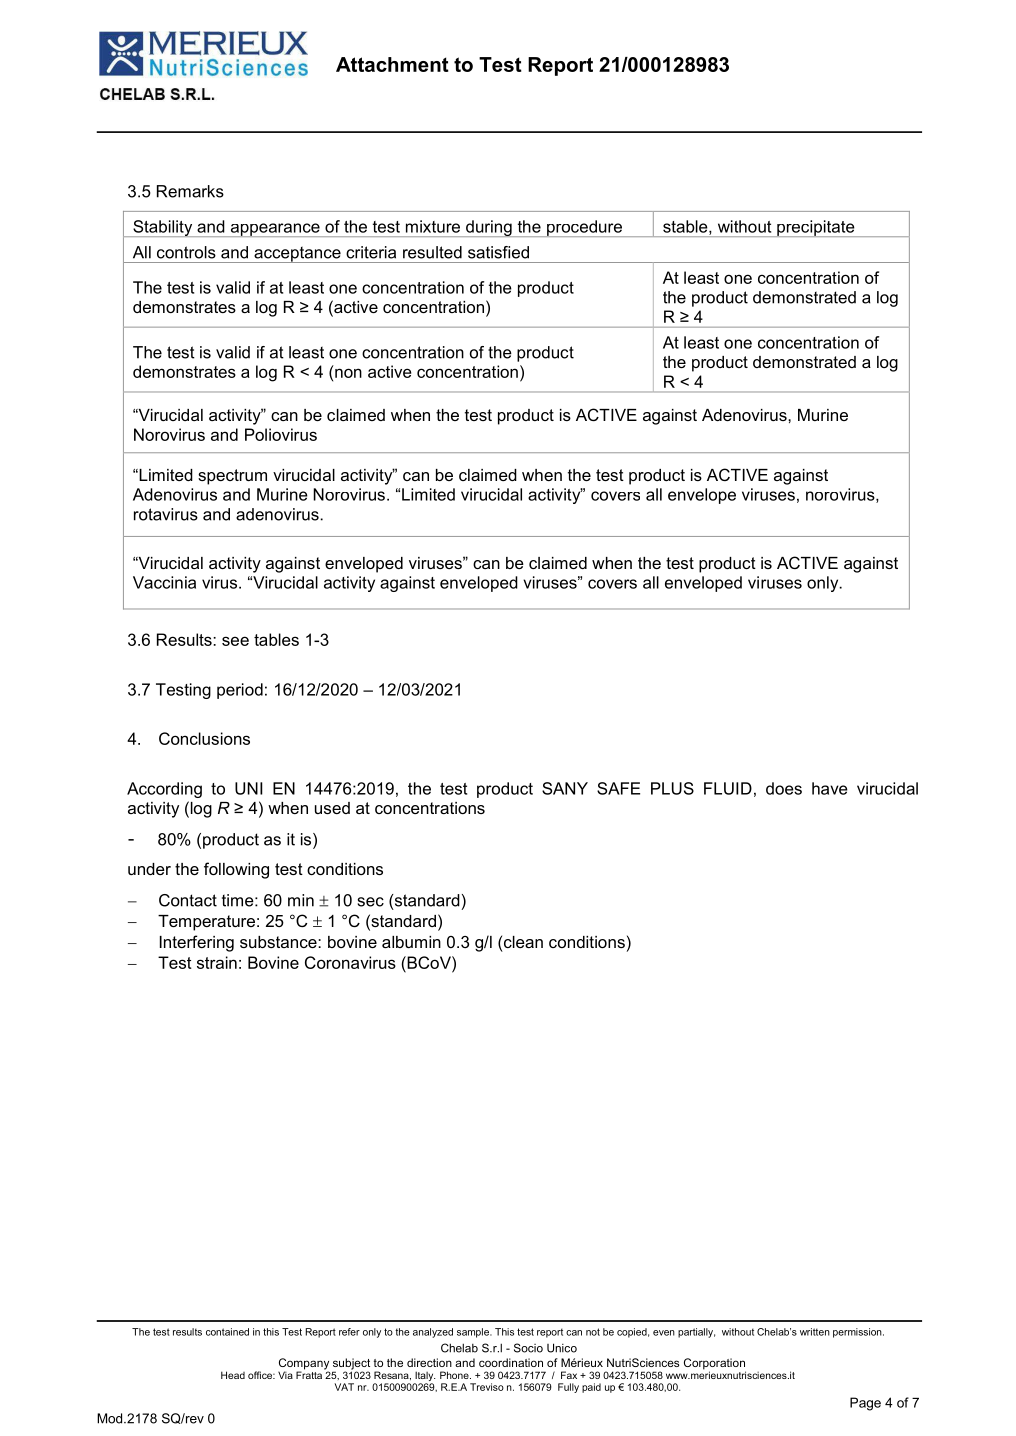  What do you see at coordinates (233, 1375) in the screenshot?
I see `Head` at bounding box center [233, 1375].
